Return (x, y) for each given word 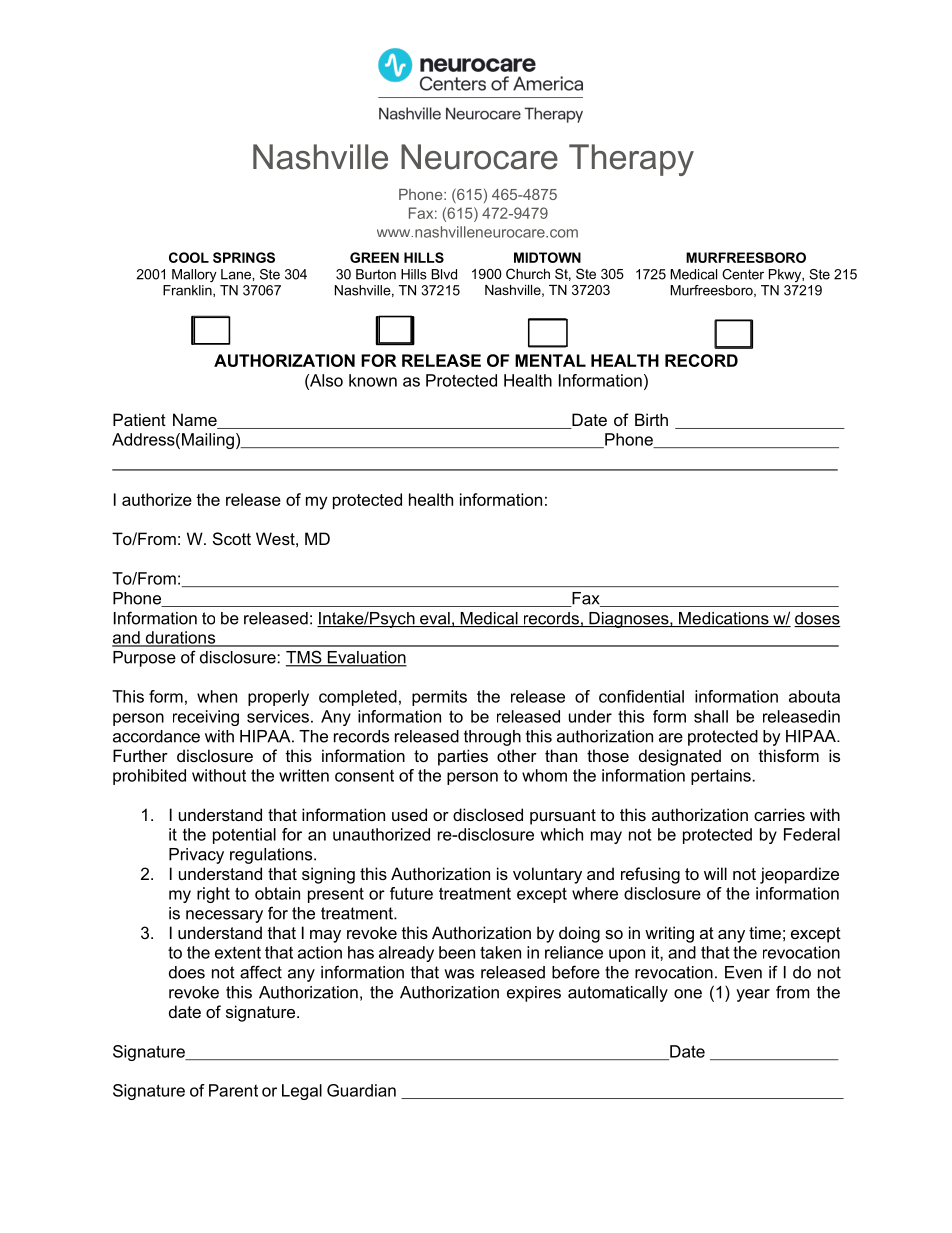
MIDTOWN (547, 257)
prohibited (149, 777)
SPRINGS (244, 257)
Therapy (631, 160)
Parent (233, 1090)
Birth (651, 419)
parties (463, 757)
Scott (232, 538)
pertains (721, 777)
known (373, 380)
